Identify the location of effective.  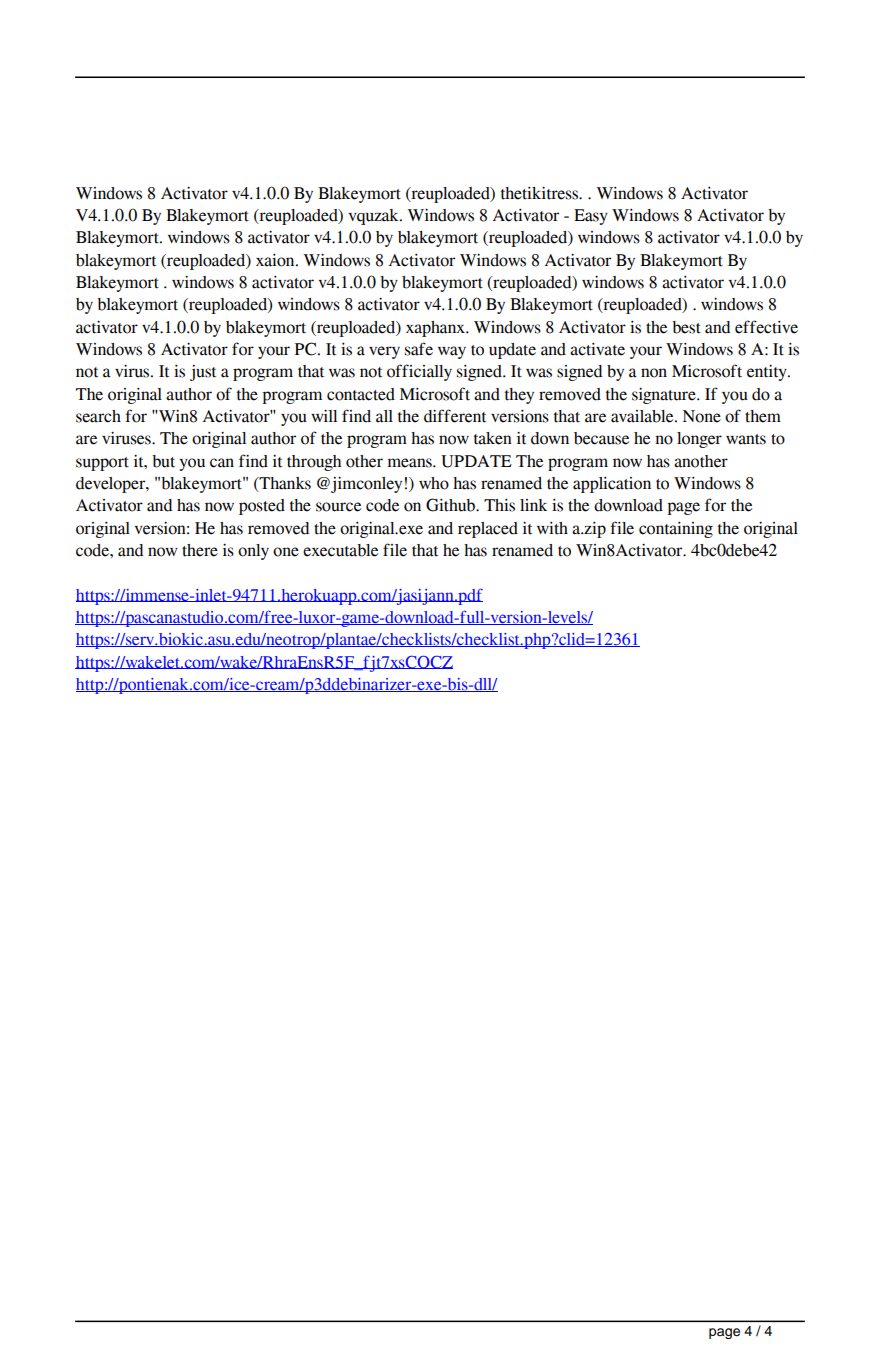
(766, 327).
